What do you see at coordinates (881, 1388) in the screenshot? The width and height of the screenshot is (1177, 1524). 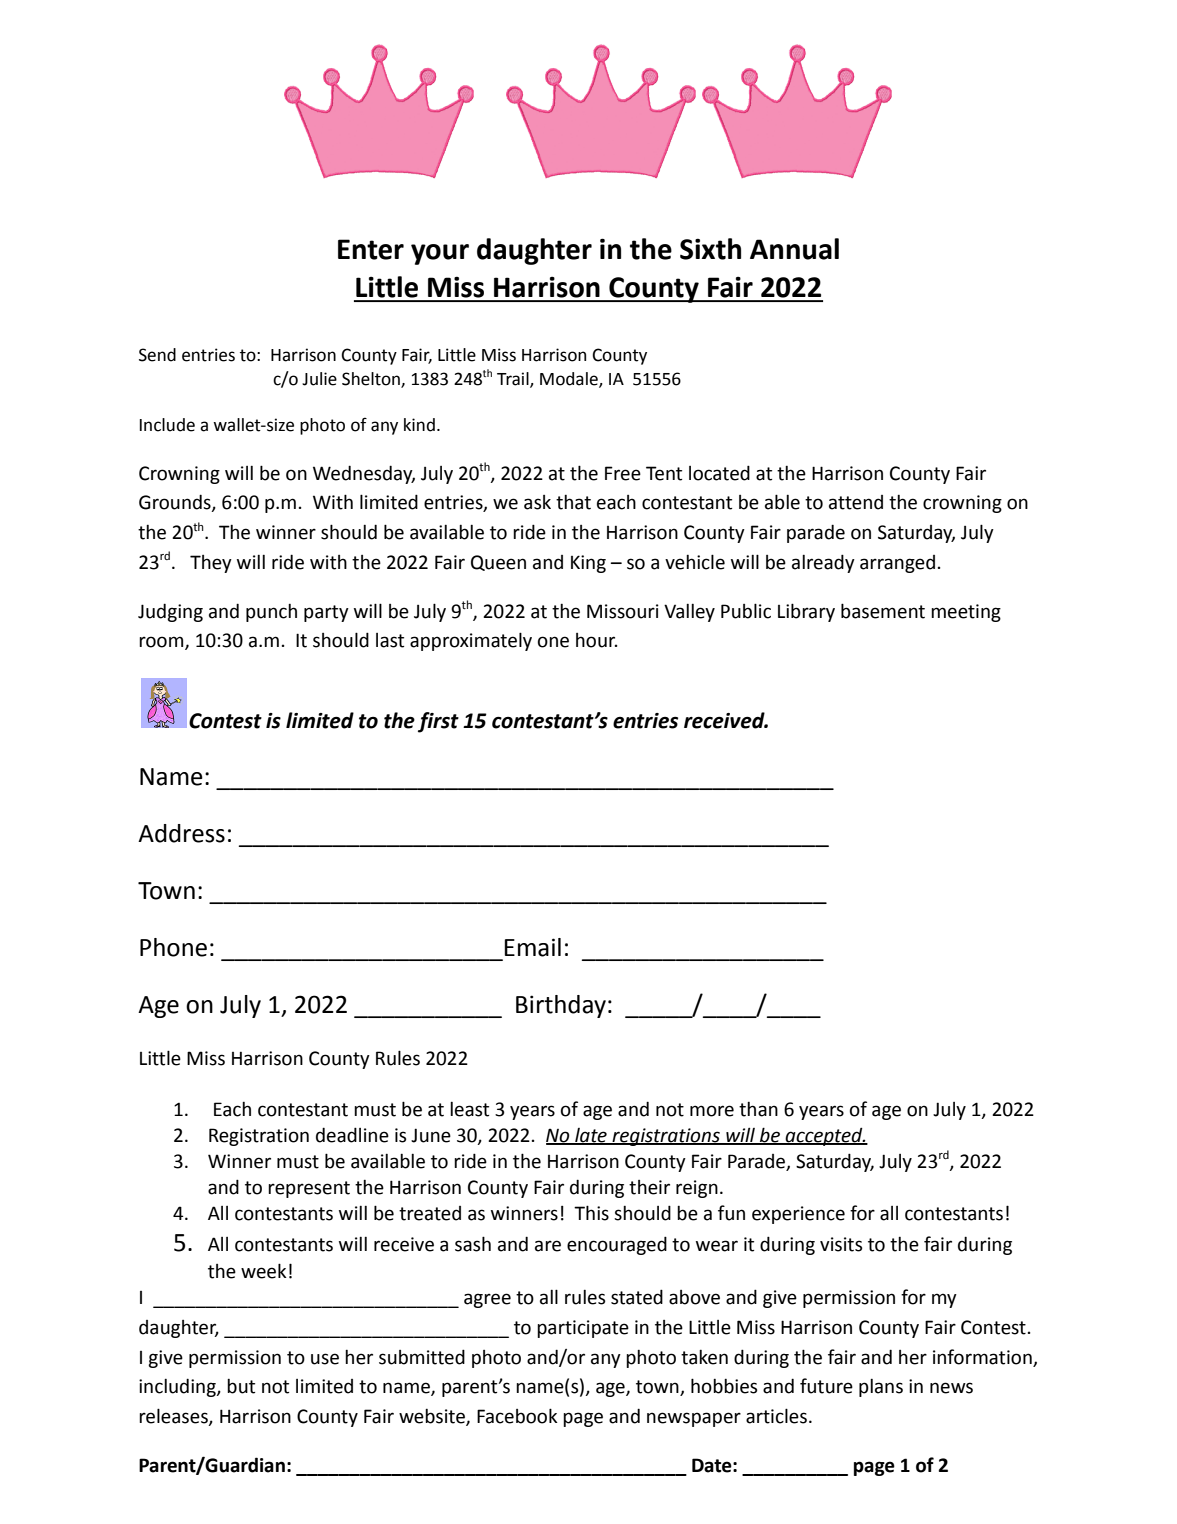 I see `plans` at bounding box center [881, 1388].
